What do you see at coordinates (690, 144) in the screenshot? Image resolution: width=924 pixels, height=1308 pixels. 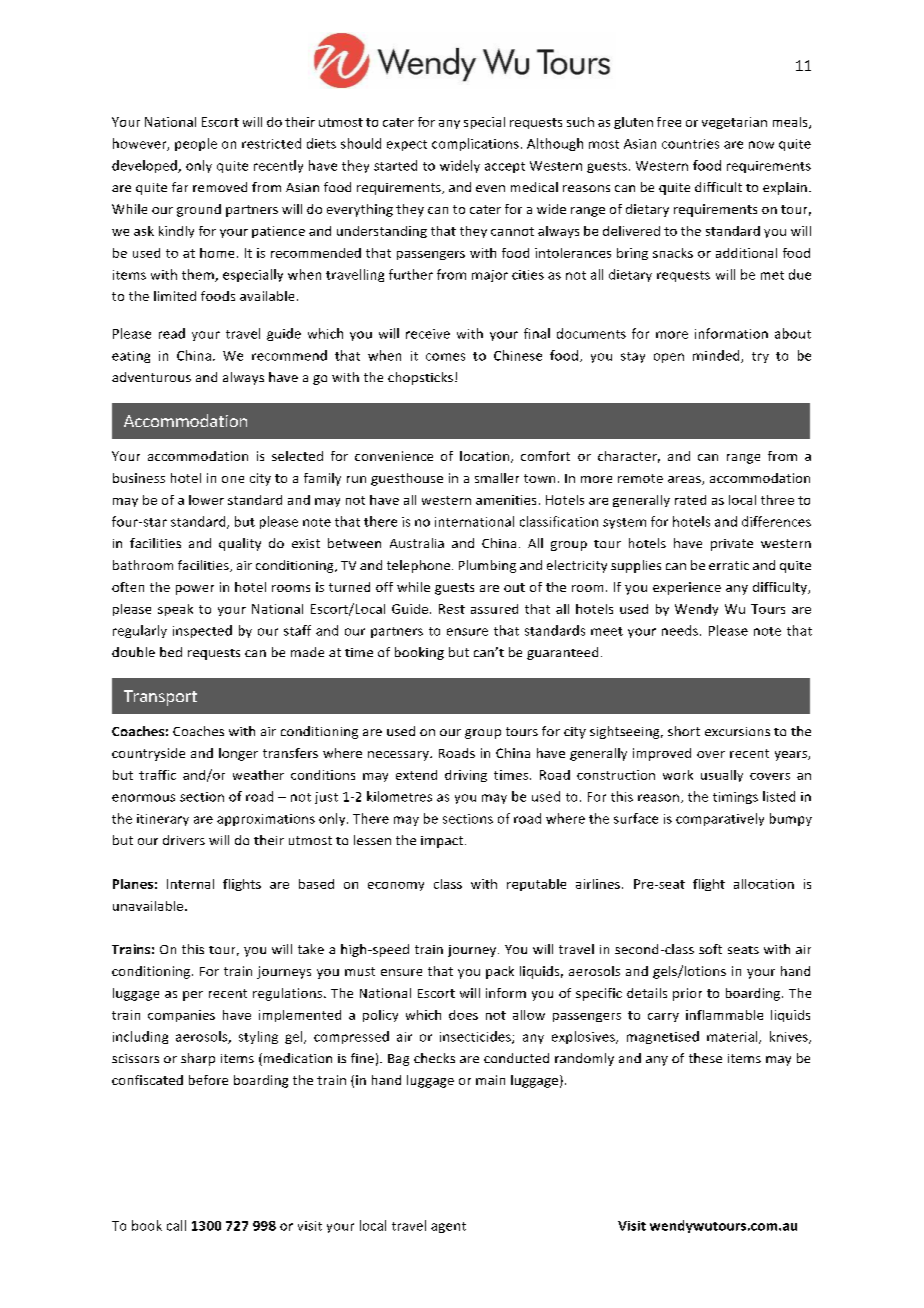 I see `countries` at bounding box center [690, 144].
